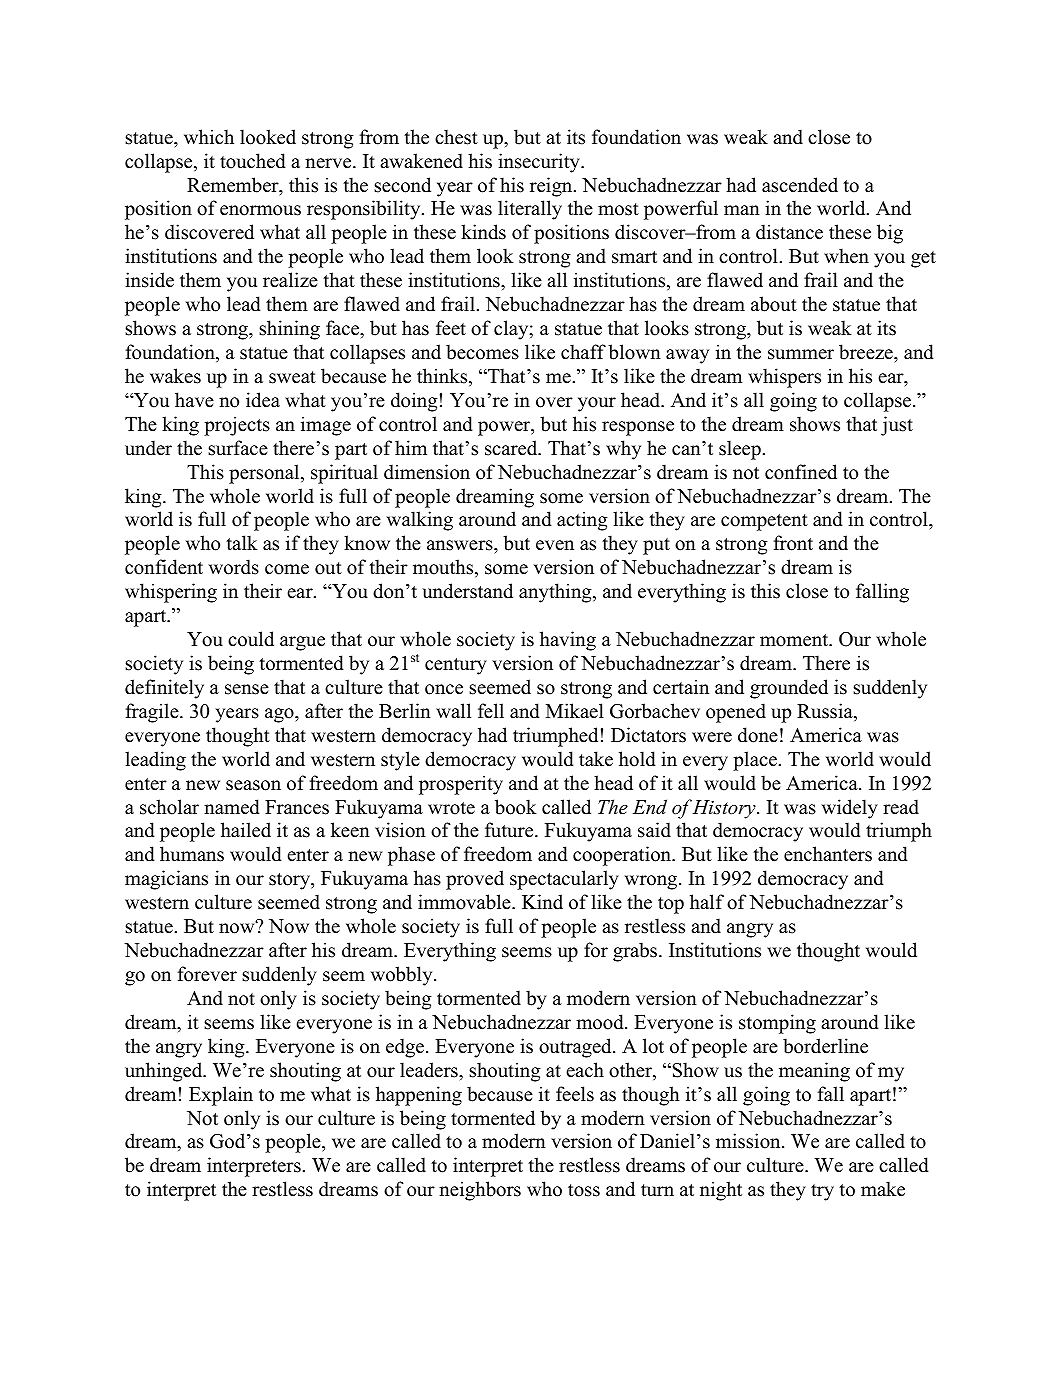 The width and height of the screenshot is (1061, 1373). Describe the element at coordinates (221, 1096) in the screenshot. I see `Explain` at that location.
